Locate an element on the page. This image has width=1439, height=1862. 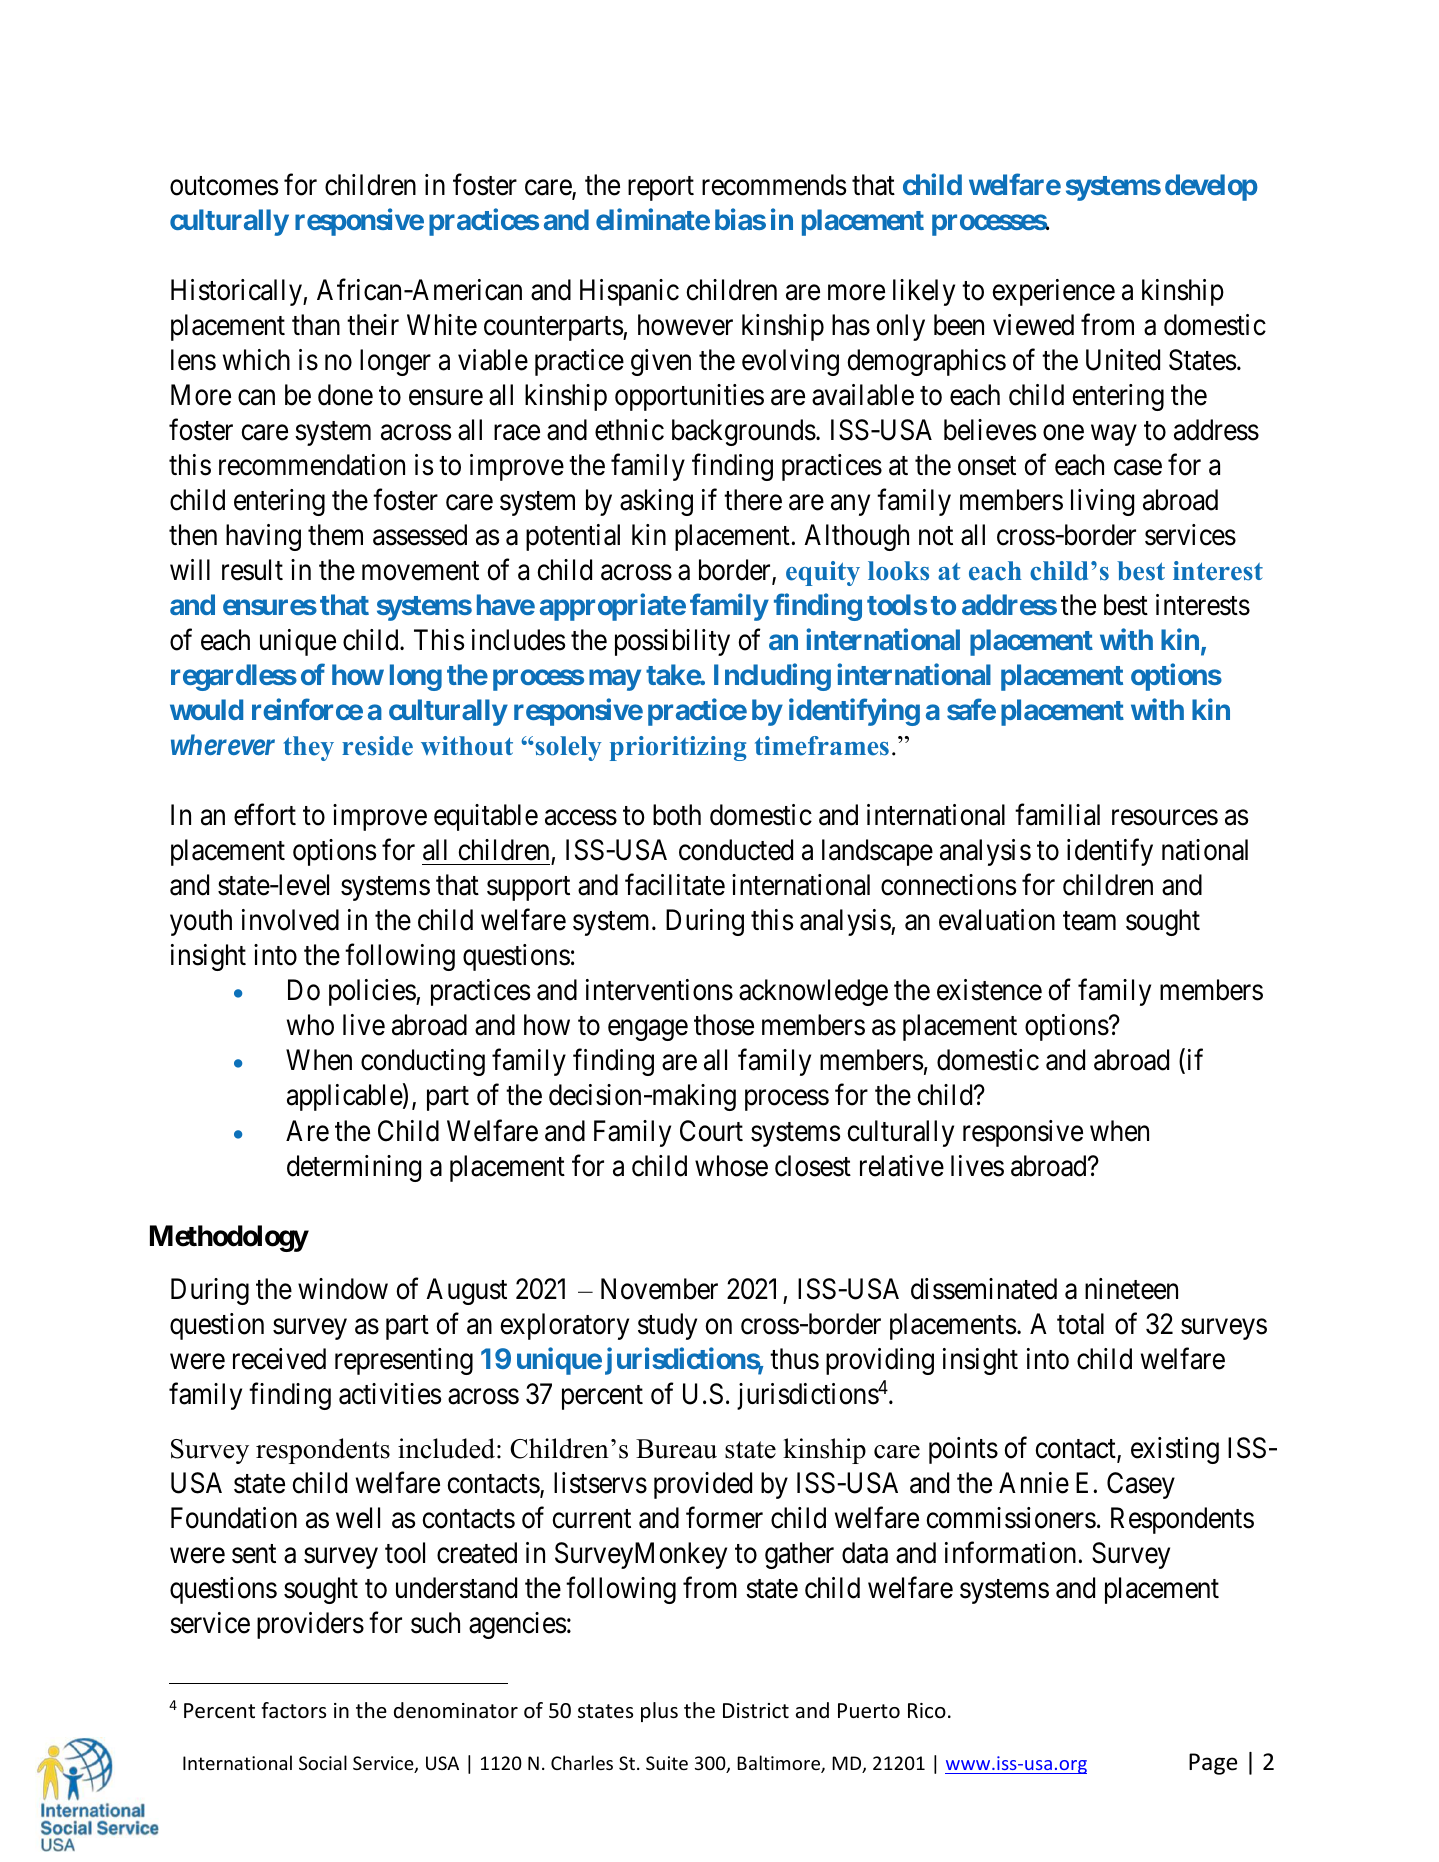
living is located at coordinates (1102, 502).
